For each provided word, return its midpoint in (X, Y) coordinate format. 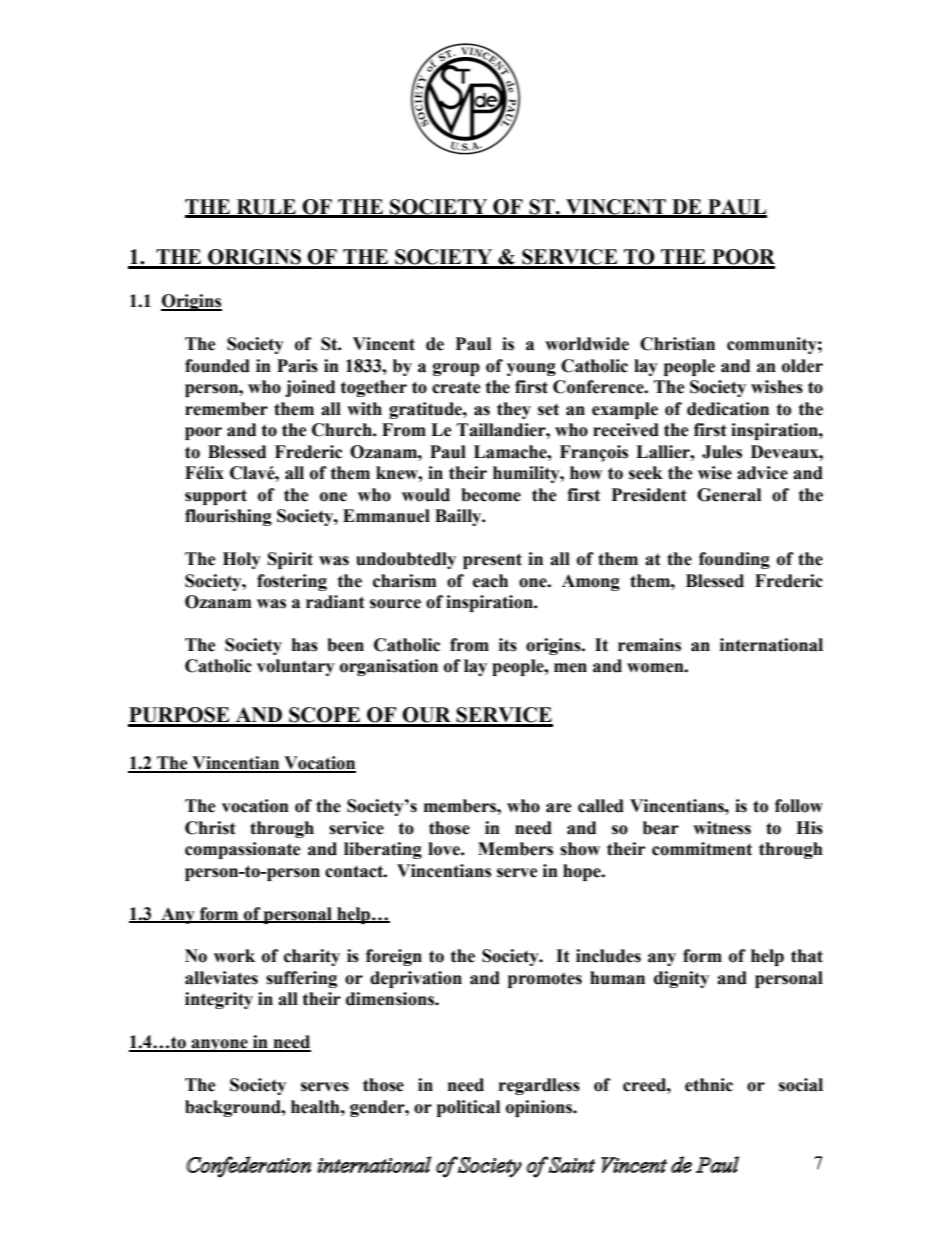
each (490, 581)
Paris (297, 366)
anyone (219, 1045)
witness (722, 828)
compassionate (243, 850)
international (771, 645)
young (531, 369)
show (580, 849)
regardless (539, 1086)
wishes (777, 387)
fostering (292, 582)
